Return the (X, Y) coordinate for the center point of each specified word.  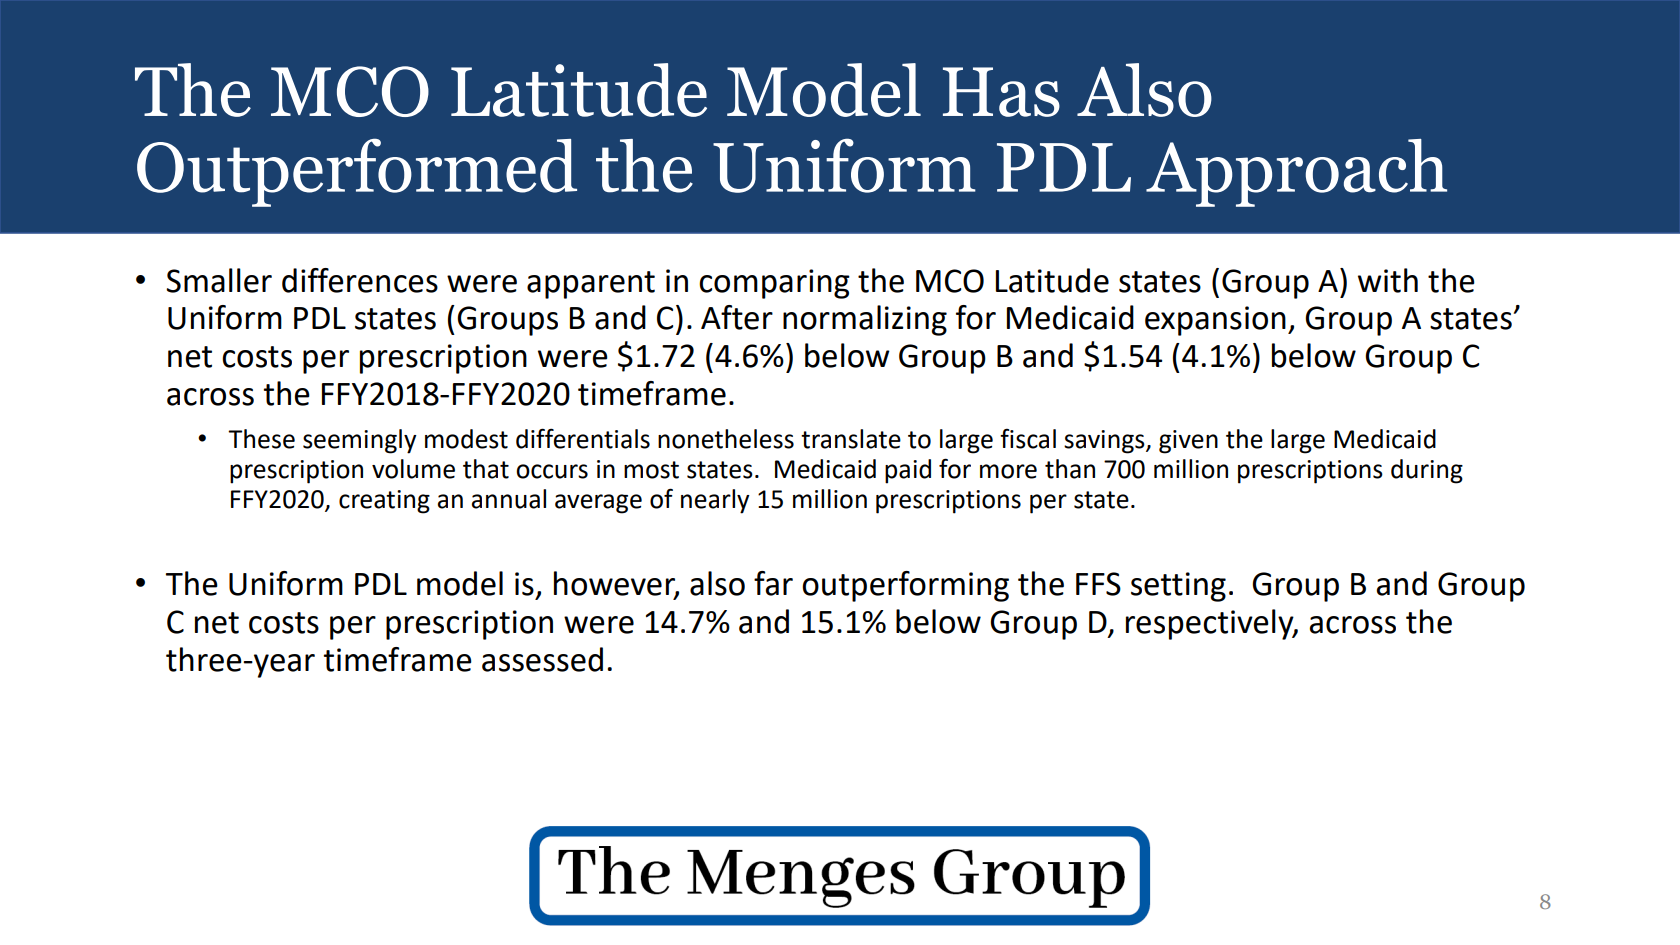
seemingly (360, 441)
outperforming (905, 586)
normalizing (865, 320)
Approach (1296, 173)
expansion (1215, 321)
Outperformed (357, 172)
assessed (542, 659)
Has (1001, 92)
